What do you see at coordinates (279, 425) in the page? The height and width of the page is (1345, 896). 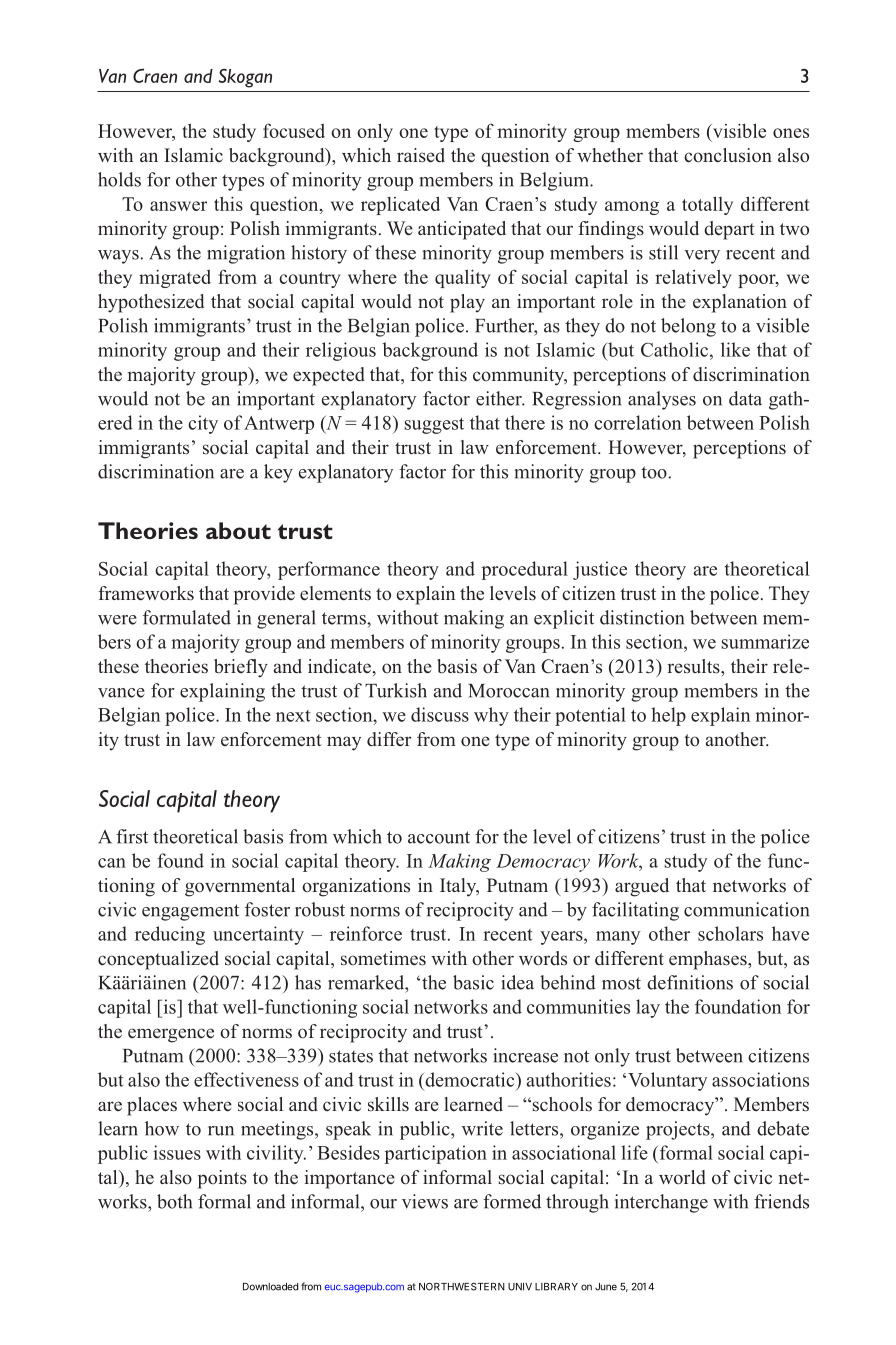 I see `Antwerp` at bounding box center [279, 425].
